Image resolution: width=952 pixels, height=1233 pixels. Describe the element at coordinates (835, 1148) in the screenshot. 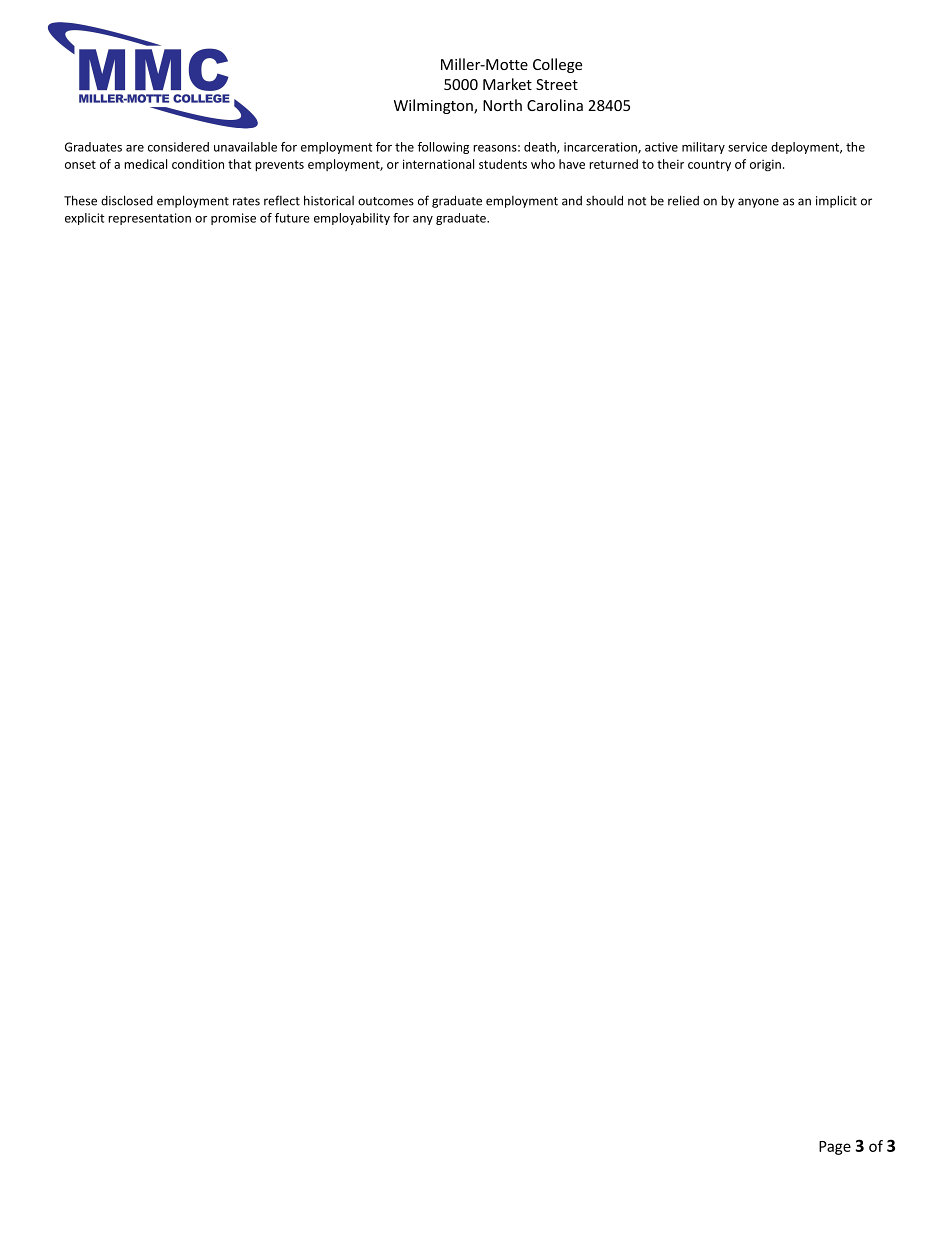

I see `Page` at that location.
